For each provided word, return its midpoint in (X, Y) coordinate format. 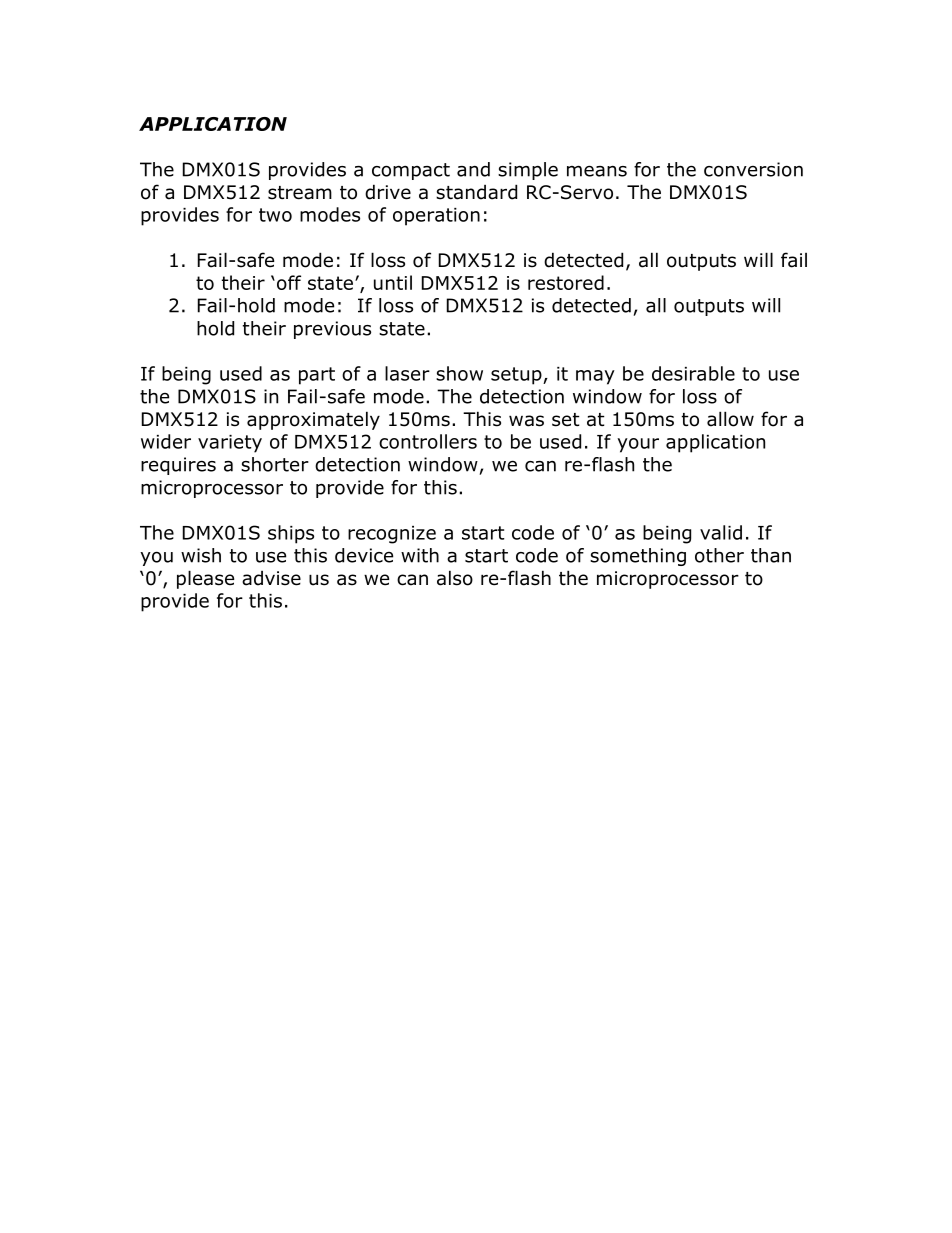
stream (300, 193)
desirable (693, 373)
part (317, 376)
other (719, 555)
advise (271, 578)
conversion (753, 169)
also (455, 578)
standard (476, 192)
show (459, 373)
